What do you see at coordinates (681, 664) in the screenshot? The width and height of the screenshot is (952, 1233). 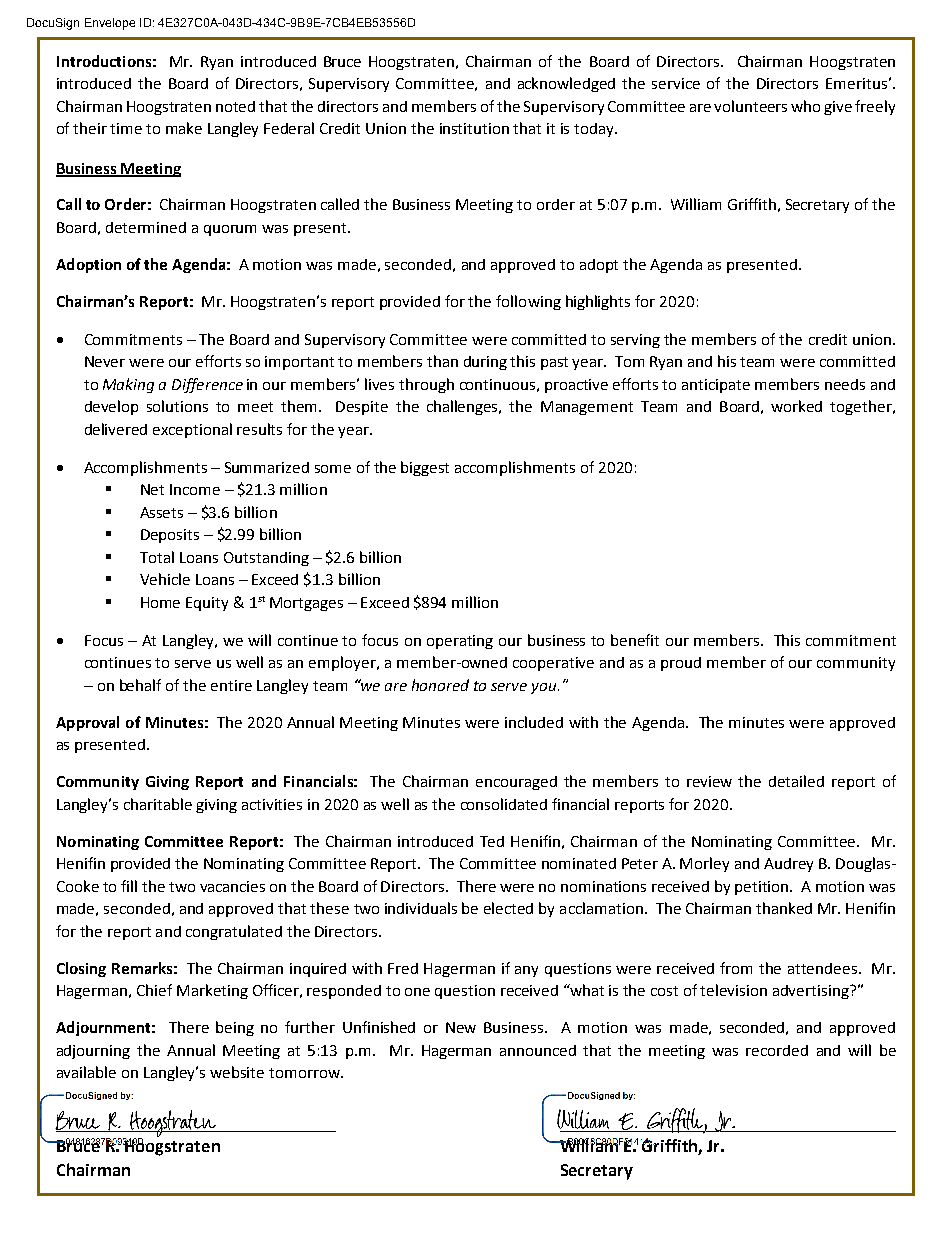 I see `proud` at bounding box center [681, 664].
